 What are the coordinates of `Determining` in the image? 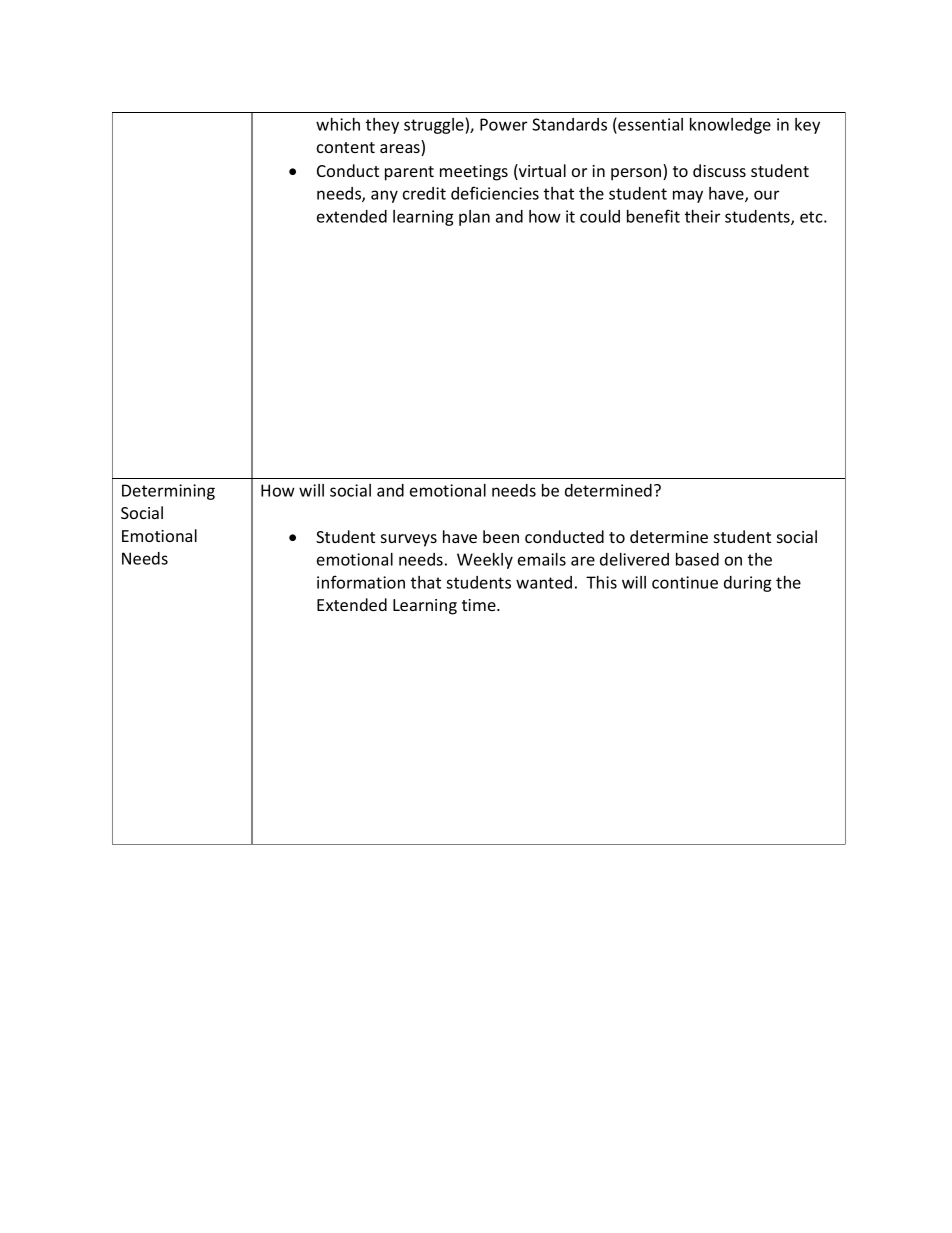 It's located at (168, 492).
